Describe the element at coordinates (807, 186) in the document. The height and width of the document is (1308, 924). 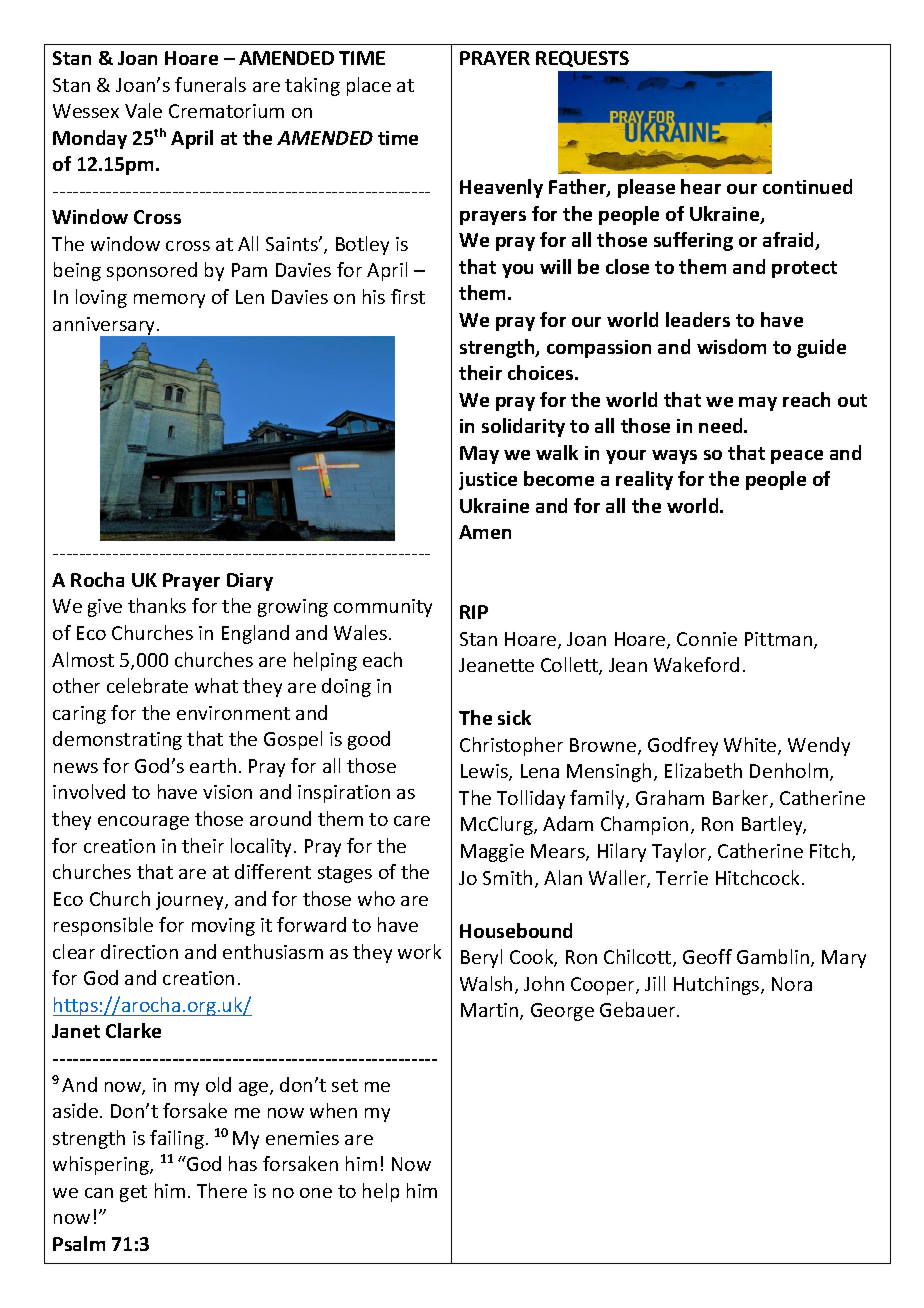
I see `continued` at that location.
